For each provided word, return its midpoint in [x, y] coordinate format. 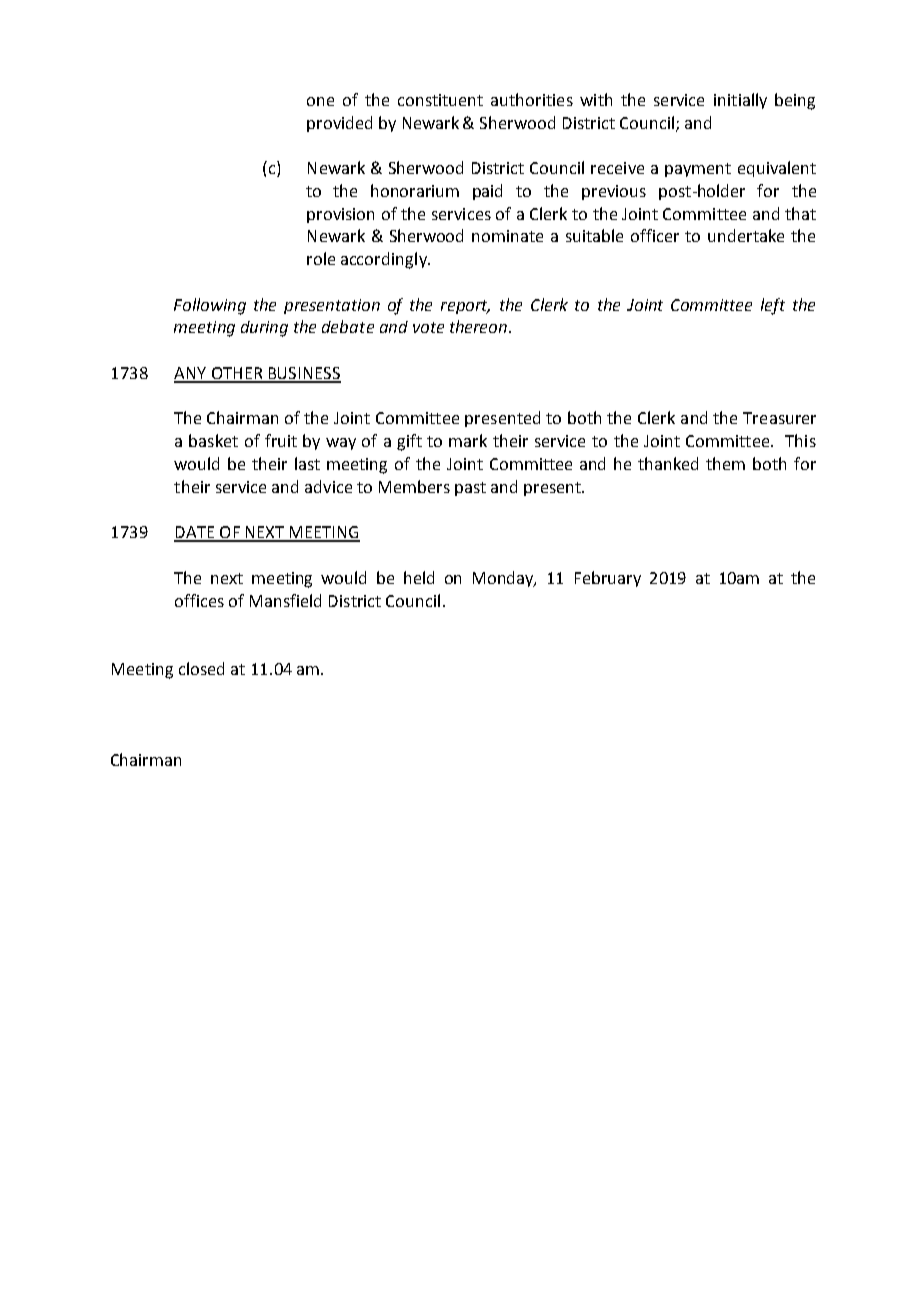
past [470, 489]
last [307, 463]
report [465, 307]
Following [210, 306]
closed [201, 668]
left [773, 306]
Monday [504, 579]
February [608, 579]
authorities [532, 99]
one [320, 101]
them [725, 463]
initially [740, 101]
